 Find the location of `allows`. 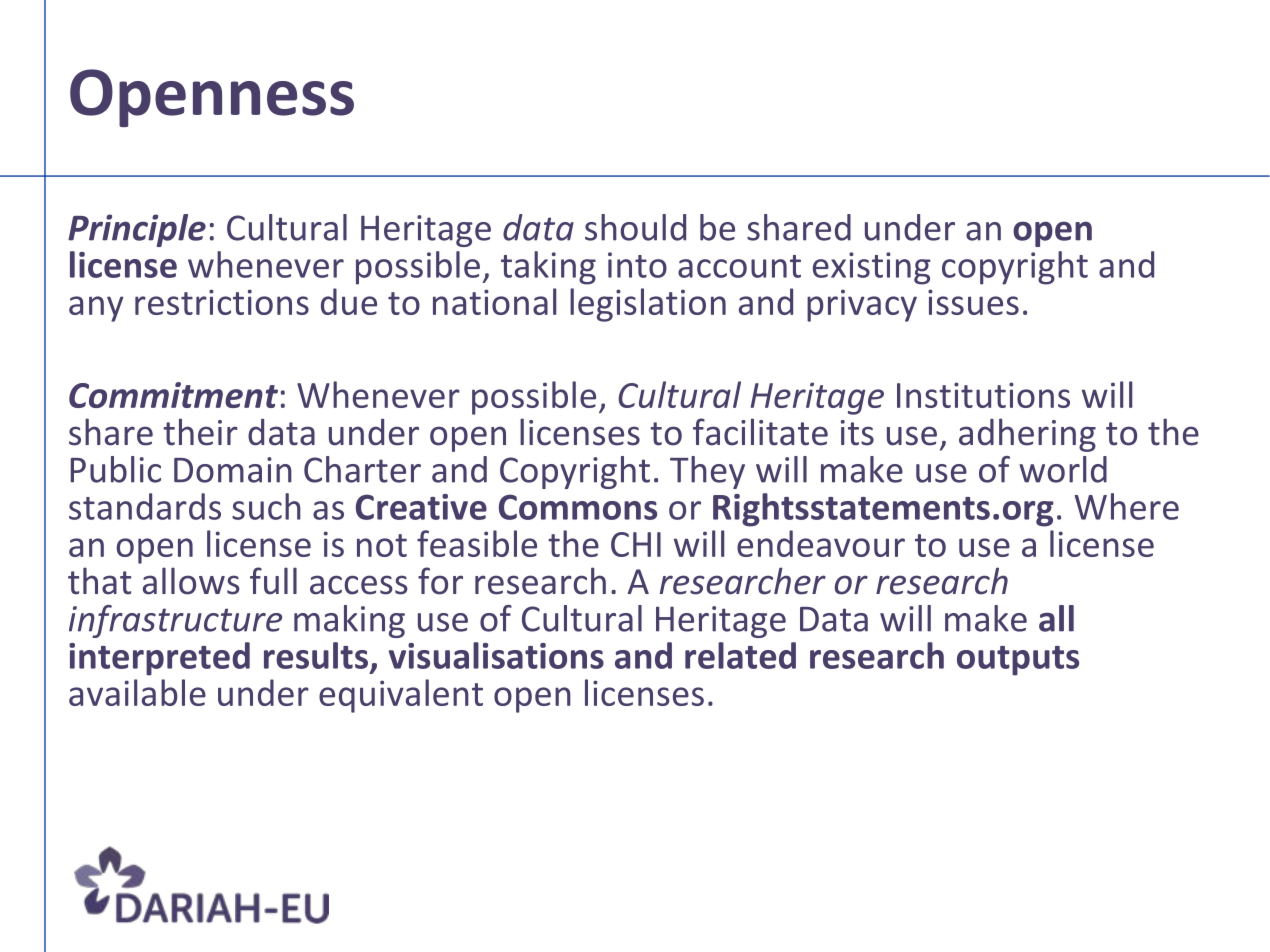

allows is located at coordinates (191, 581).
